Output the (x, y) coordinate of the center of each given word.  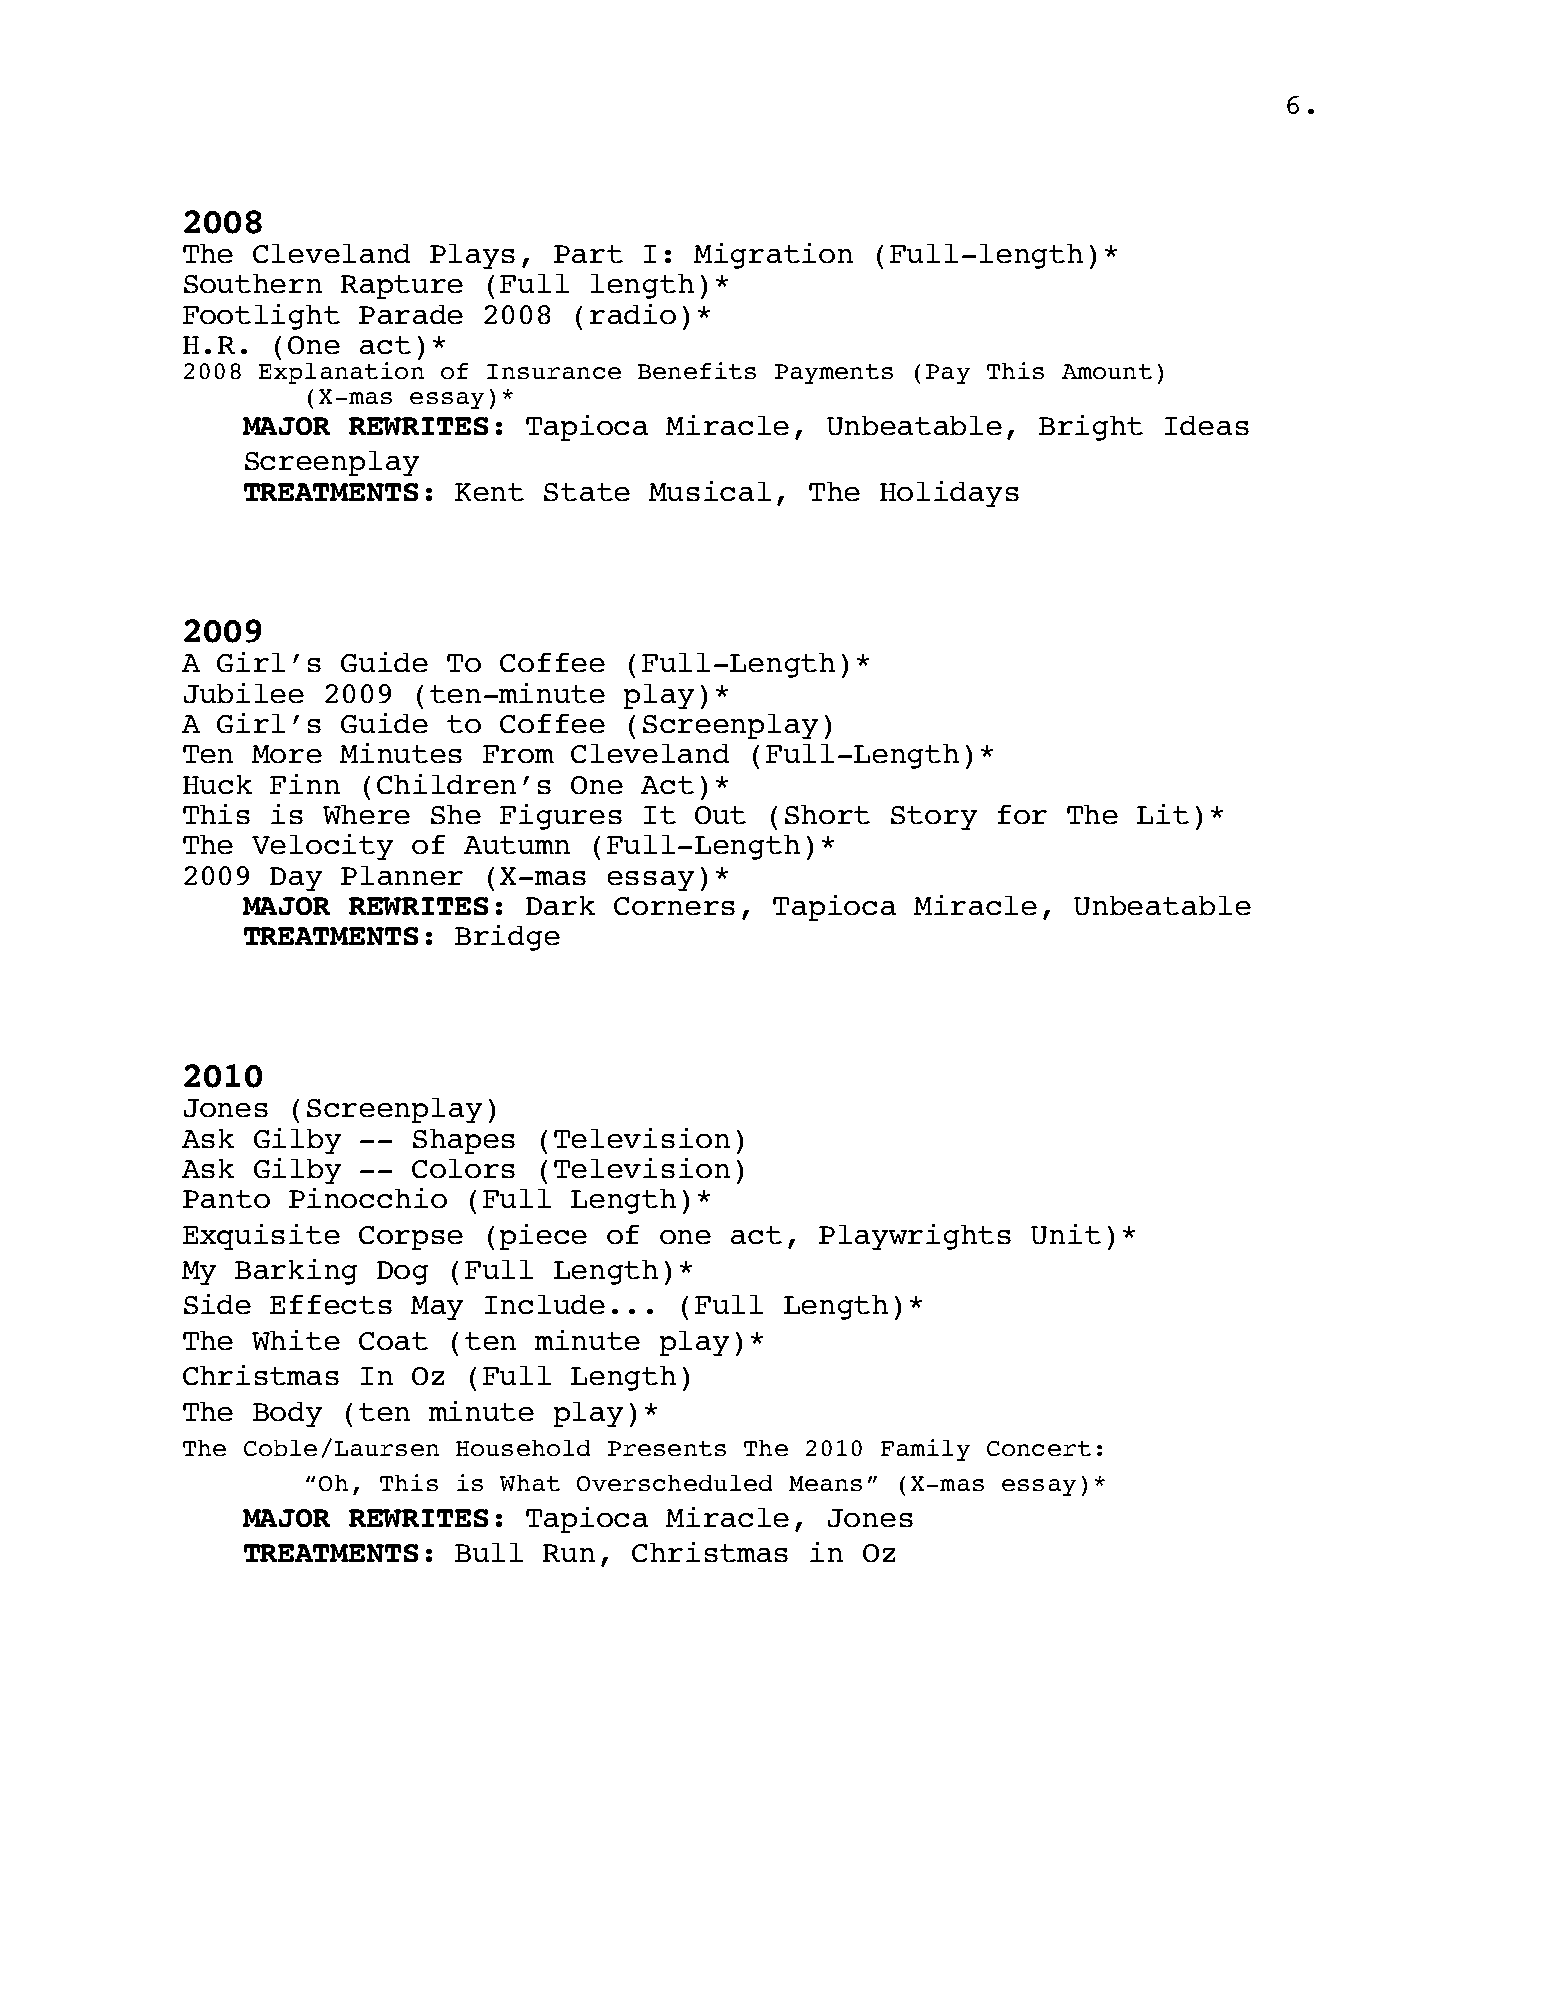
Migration (773, 256)
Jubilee (244, 693)
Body (287, 1414)
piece (543, 1237)
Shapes (464, 1141)
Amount (1107, 371)
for (1022, 814)
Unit (1066, 1234)
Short (827, 814)
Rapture (402, 287)
